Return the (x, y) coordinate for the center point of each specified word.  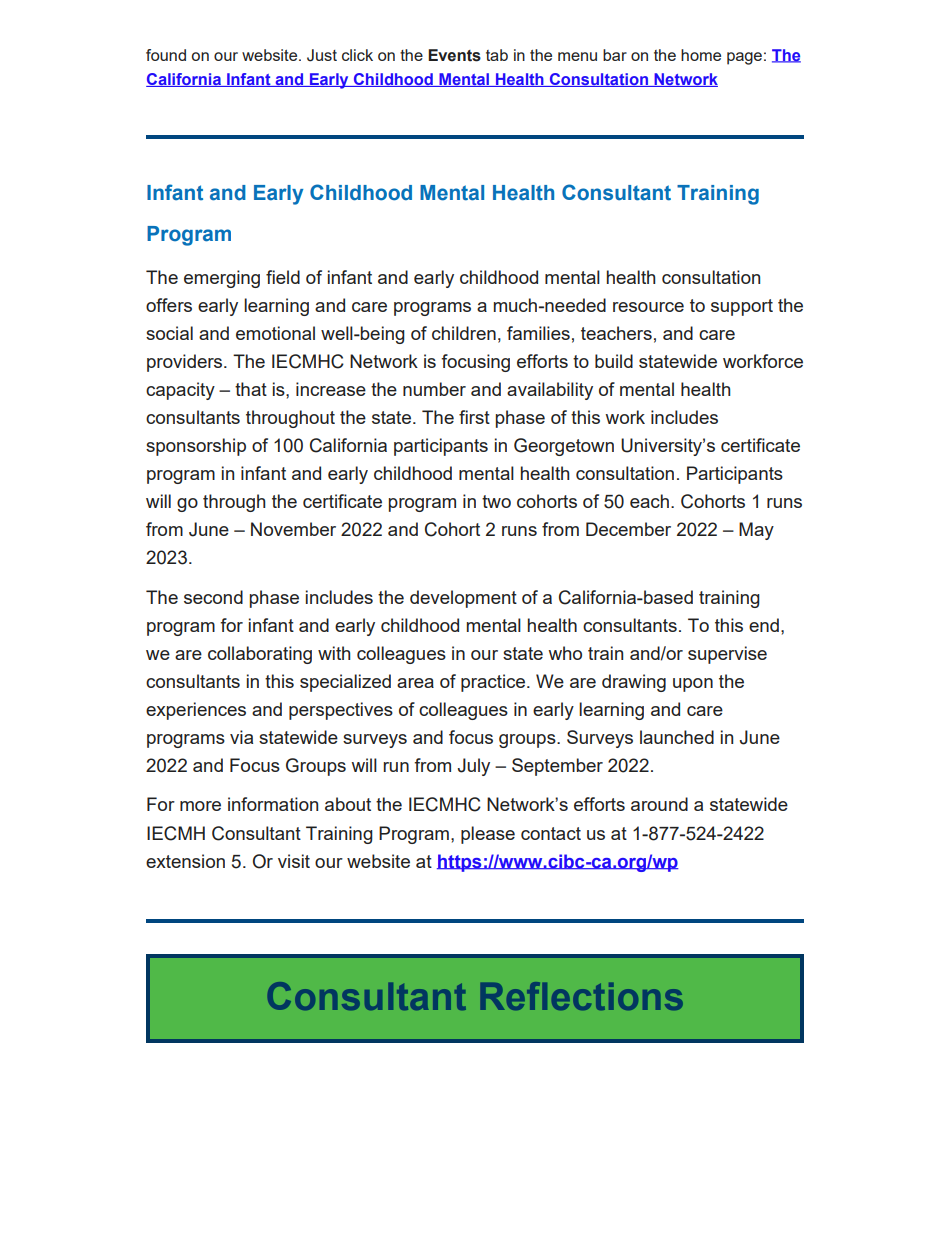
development (463, 599)
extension (185, 861)
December (628, 529)
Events (454, 55)
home (701, 55)
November (293, 529)
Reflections (582, 996)
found (166, 55)
